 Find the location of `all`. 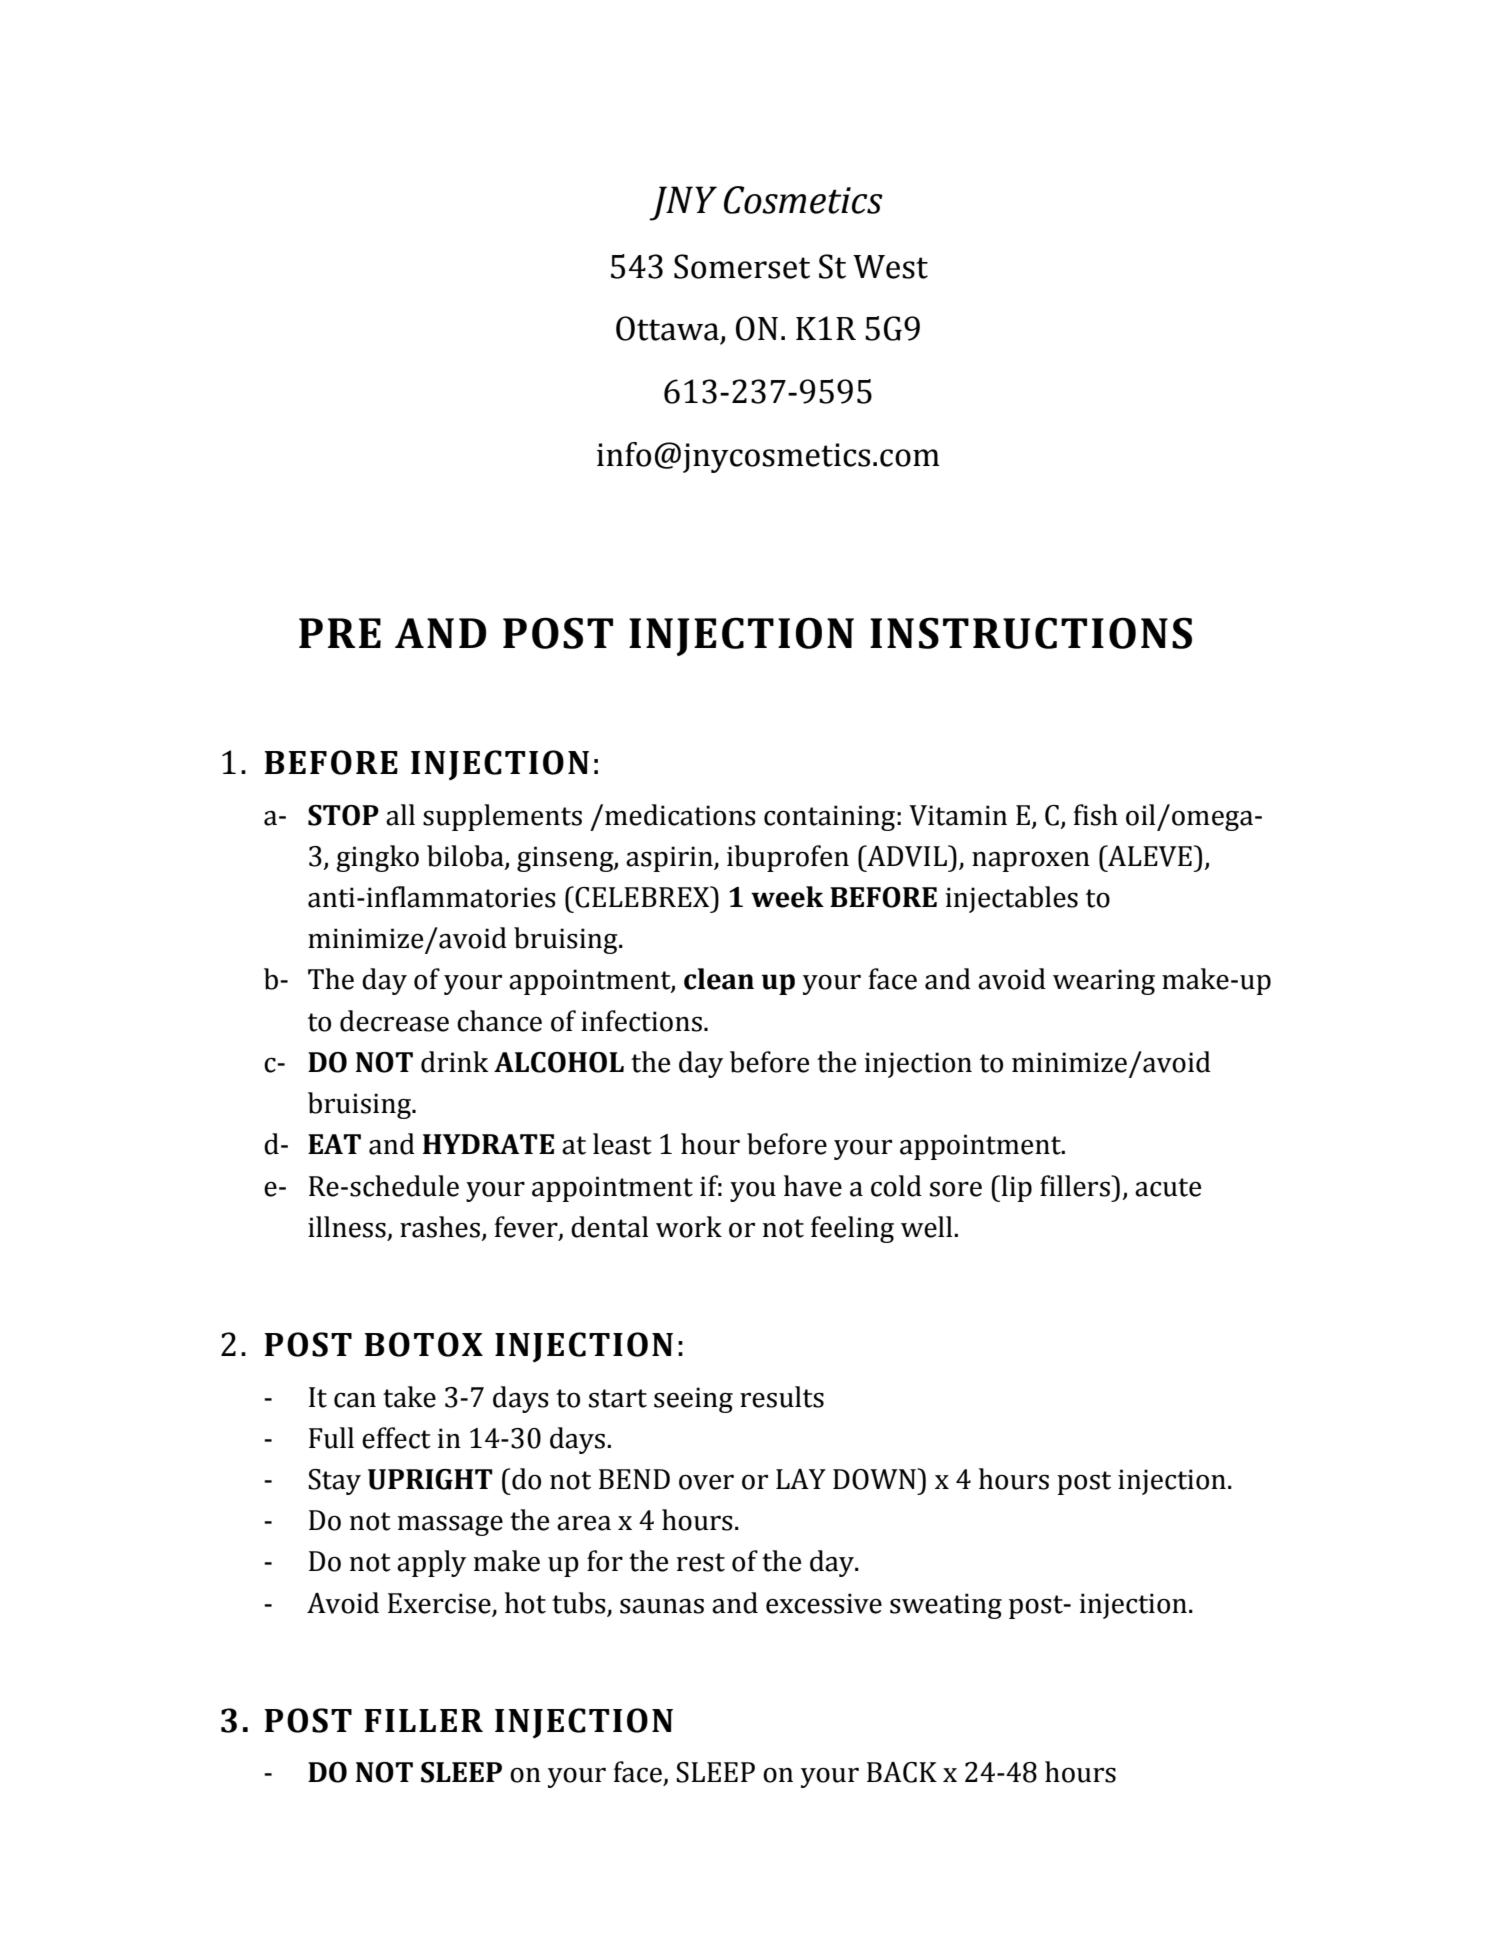

all is located at coordinates (400, 815).
